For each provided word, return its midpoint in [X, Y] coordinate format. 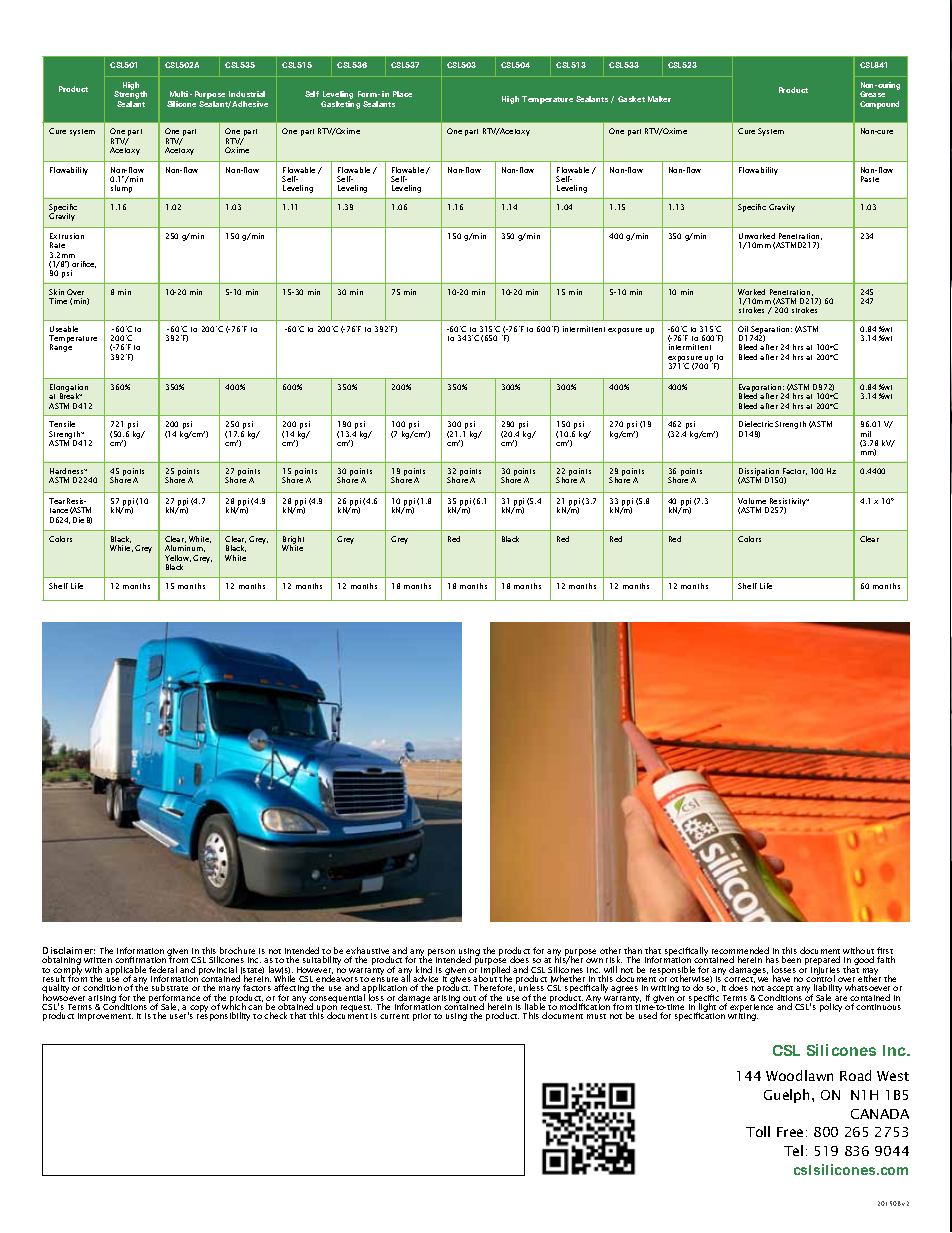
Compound [879, 105]
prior [422, 1017]
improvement [105, 1017]
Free [790, 1132]
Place [402, 94]
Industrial [247, 94]
